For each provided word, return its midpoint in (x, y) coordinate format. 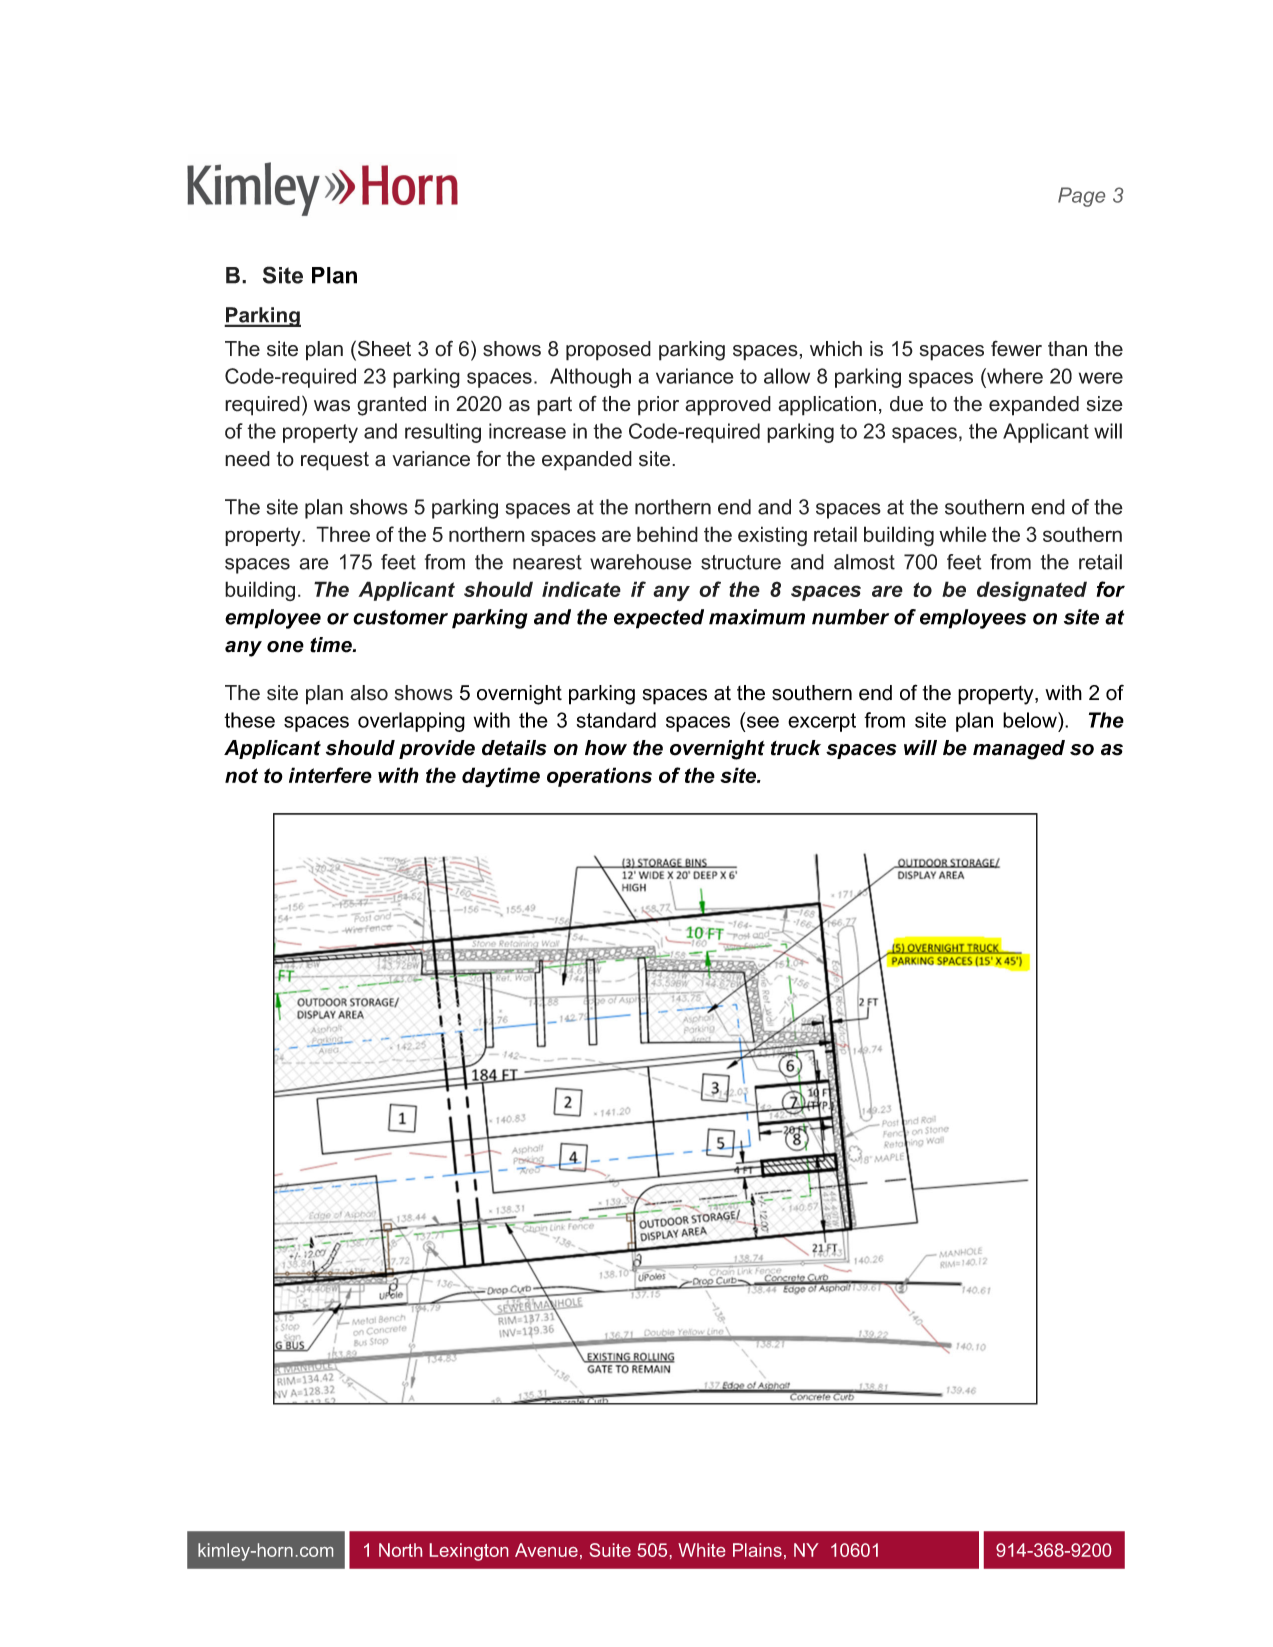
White (701, 1550)
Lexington (469, 1552)
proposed (608, 351)
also (369, 693)
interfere (330, 775)
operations (599, 777)
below (1031, 720)
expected (659, 619)
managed (1019, 750)
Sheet (384, 348)
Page (1081, 197)
